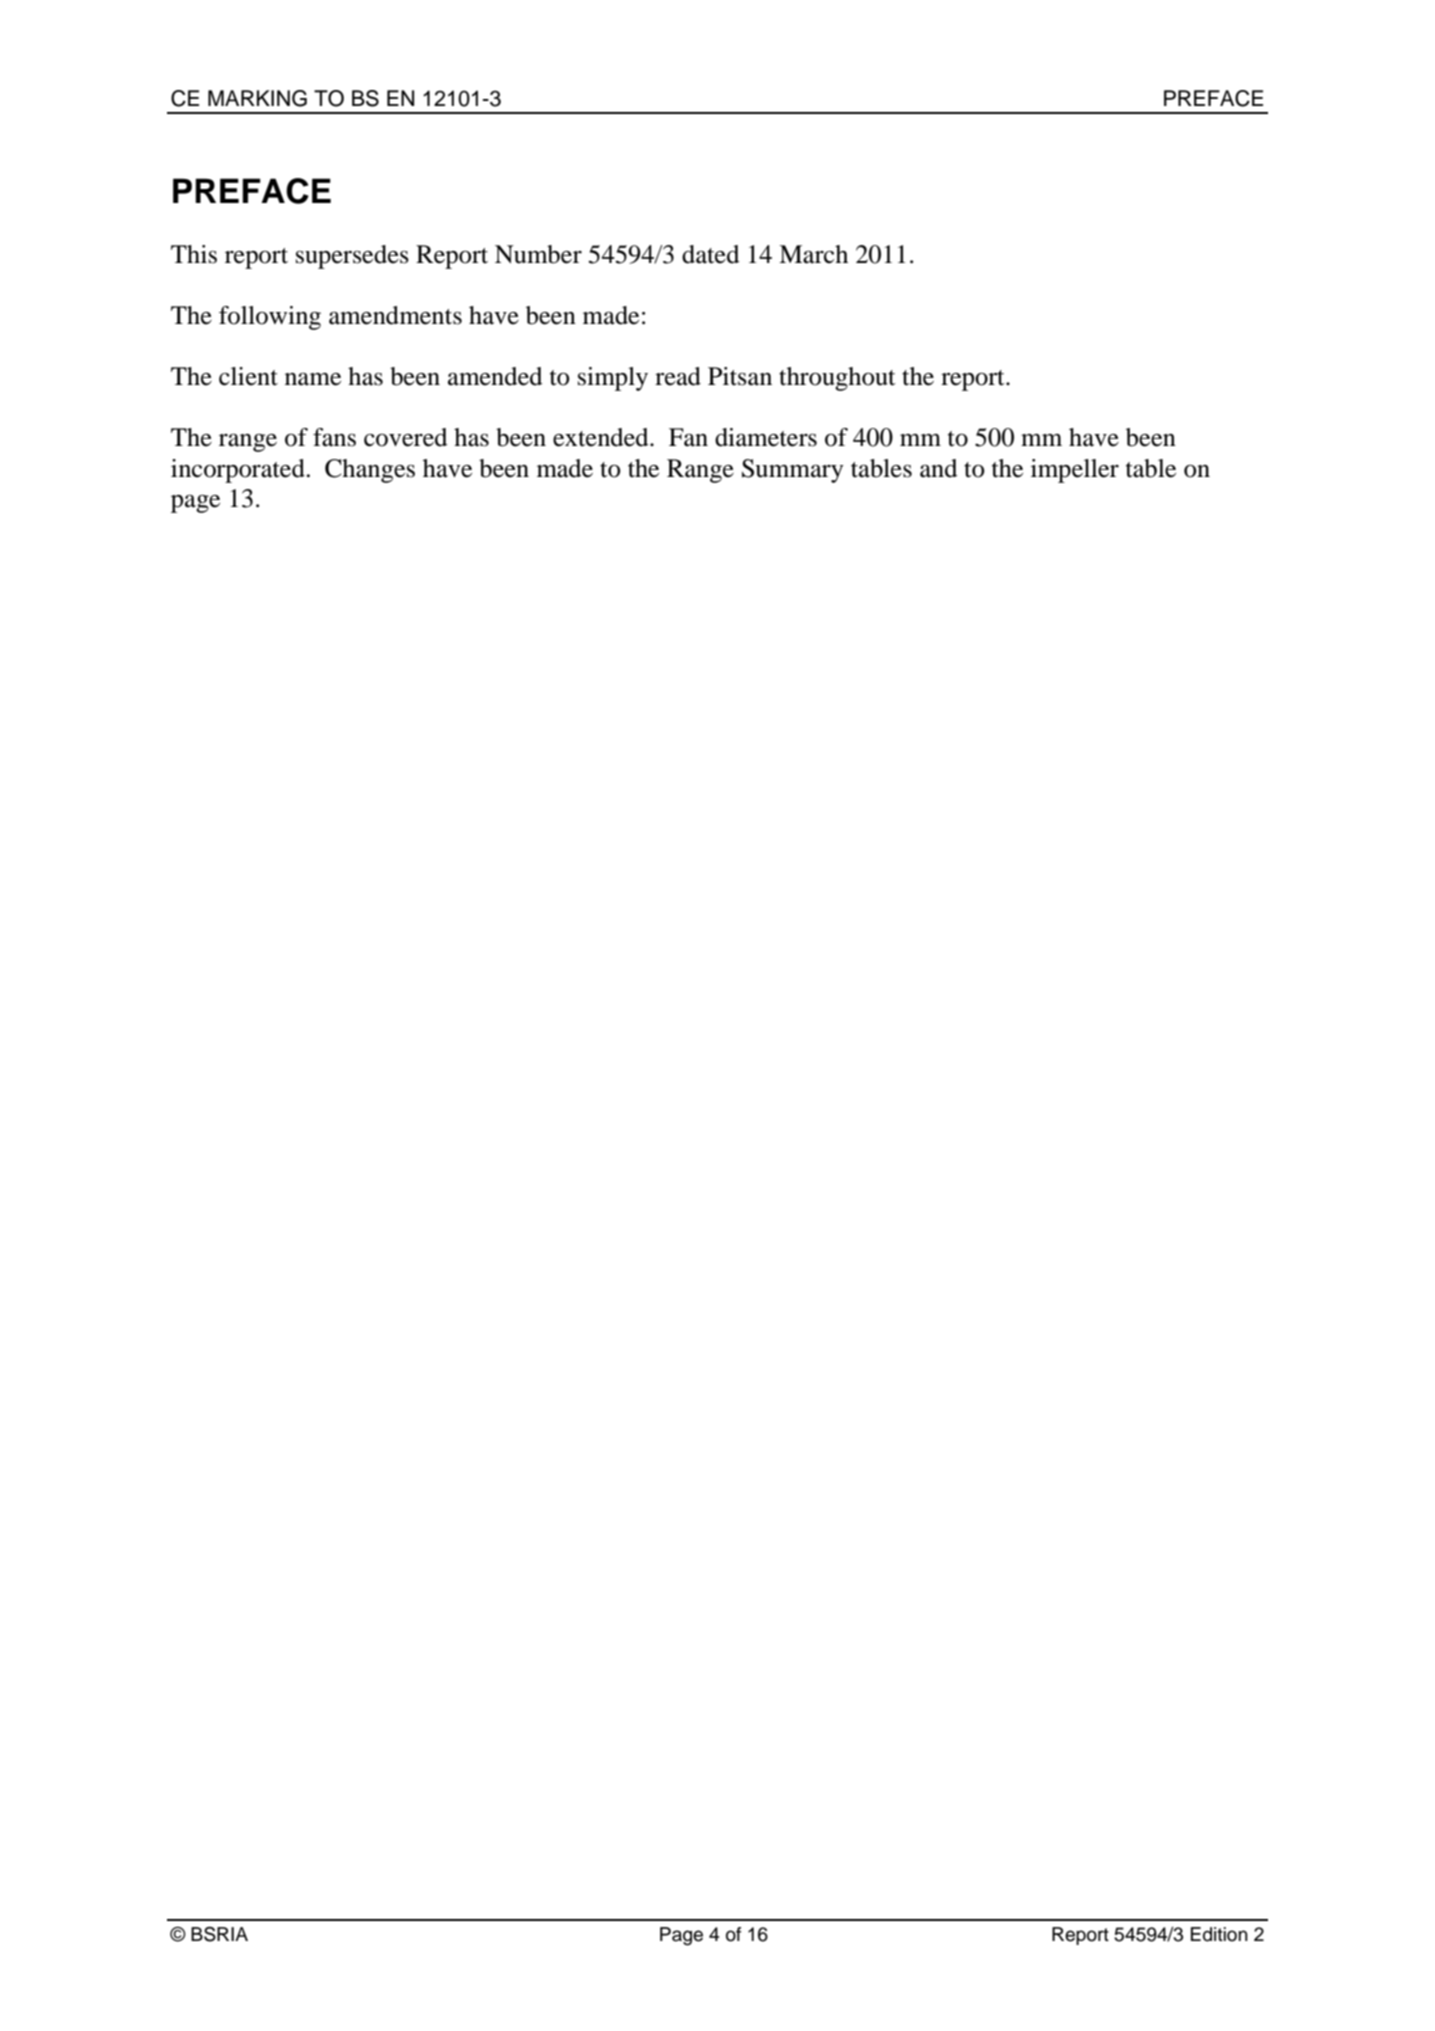  I want to click on March, so click(813, 254).
